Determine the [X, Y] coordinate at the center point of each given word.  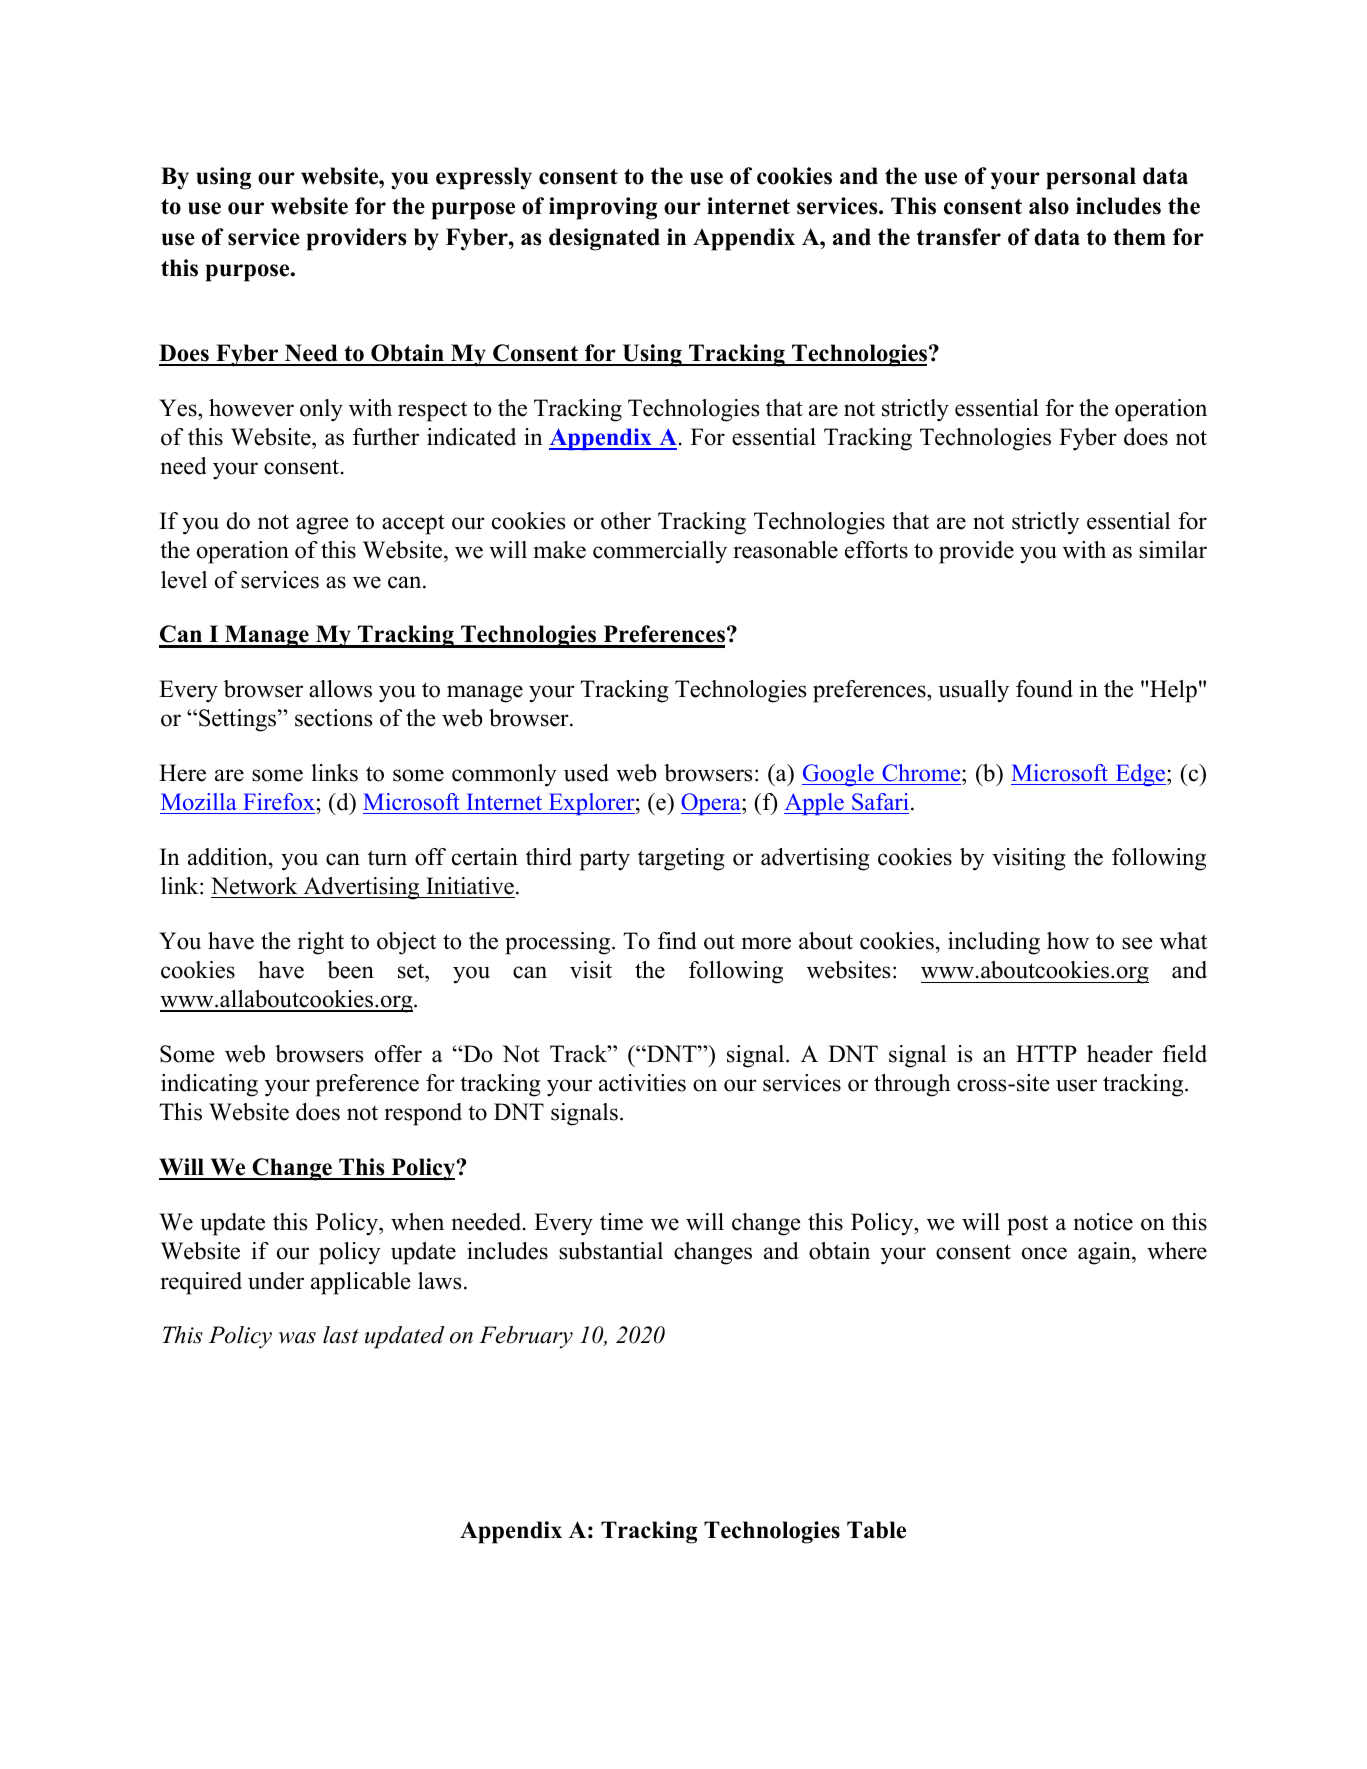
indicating [209, 1085]
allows [340, 689]
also [1049, 206]
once [1044, 1253]
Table [876, 1530]
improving [603, 208]
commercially [660, 552]
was [297, 1338]
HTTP [1046, 1053]
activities [642, 1083]
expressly [484, 178]
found [1044, 689]
